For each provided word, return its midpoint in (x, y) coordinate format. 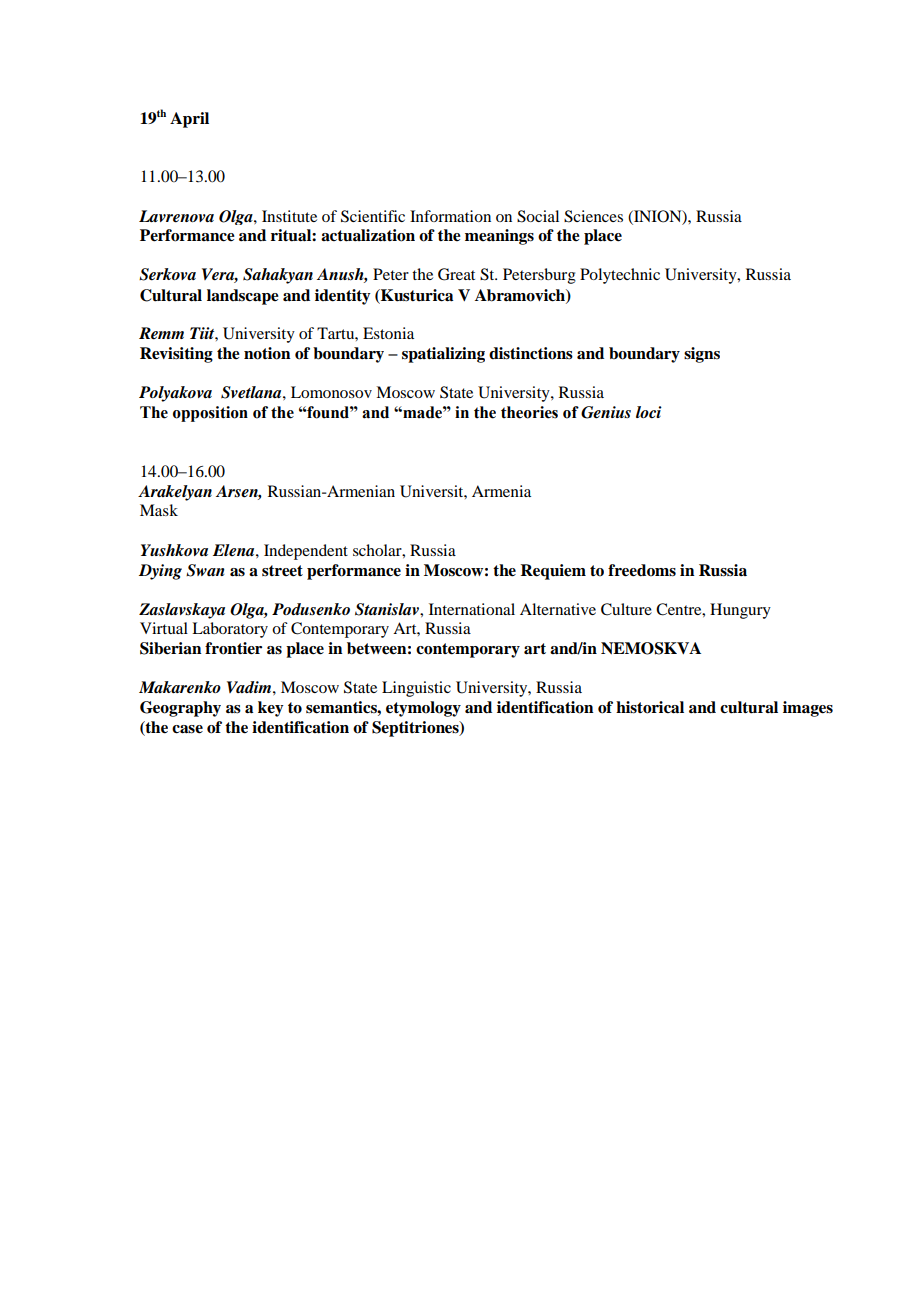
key (271, 709)
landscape (243, 297)
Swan (205, 570)
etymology (423, 709)
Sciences (593, 216)
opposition (210, 414)
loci (649, 412)
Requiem (553, 572)
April (189, 120)
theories (529, 412)
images (808, 709)
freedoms (642, 570)
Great (456, 274)
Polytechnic (620, 276)
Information (450, 216)
